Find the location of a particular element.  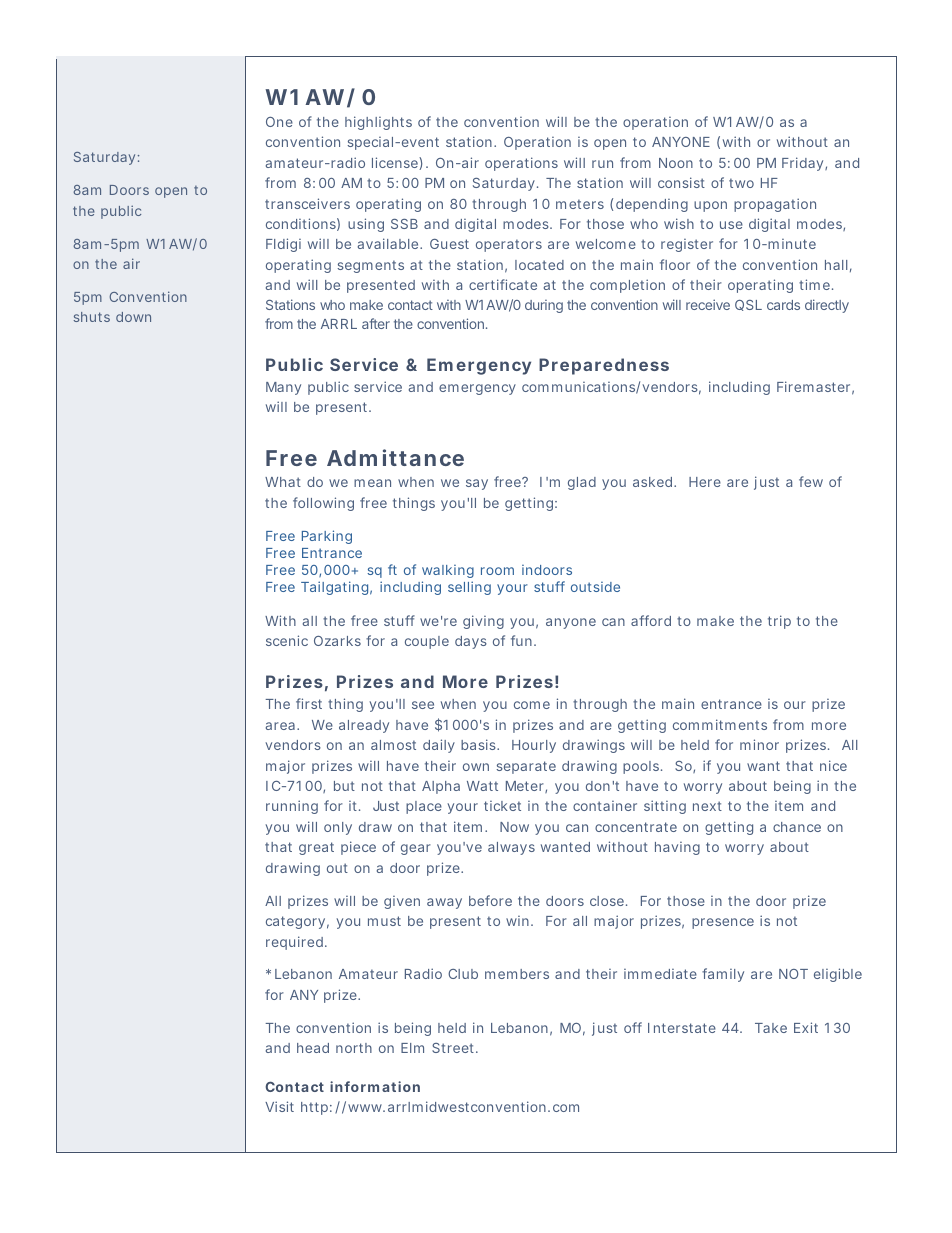

scenic is located at coordinates (287, 640).
